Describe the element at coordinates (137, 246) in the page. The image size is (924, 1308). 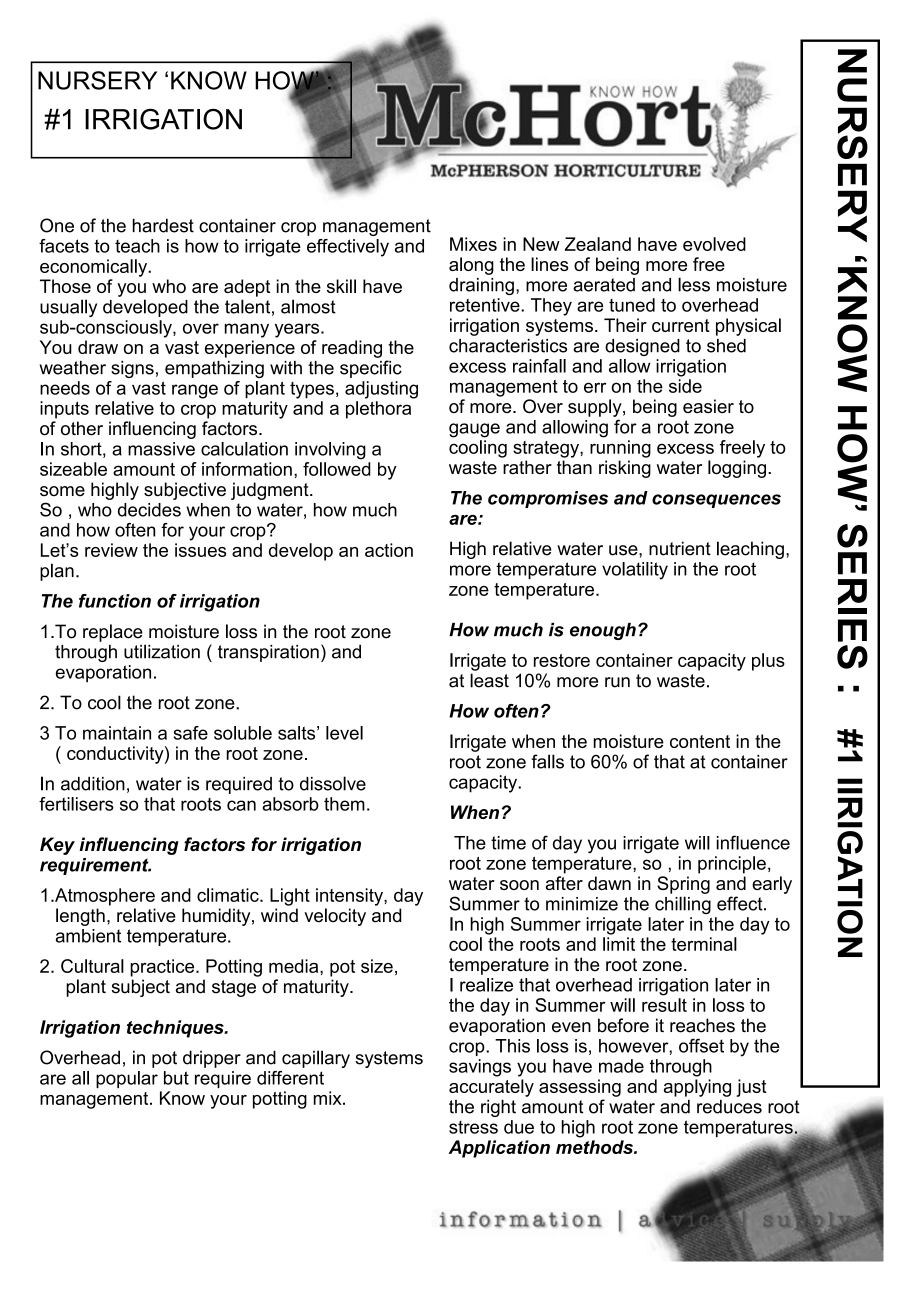
I see `teach` at that location.
